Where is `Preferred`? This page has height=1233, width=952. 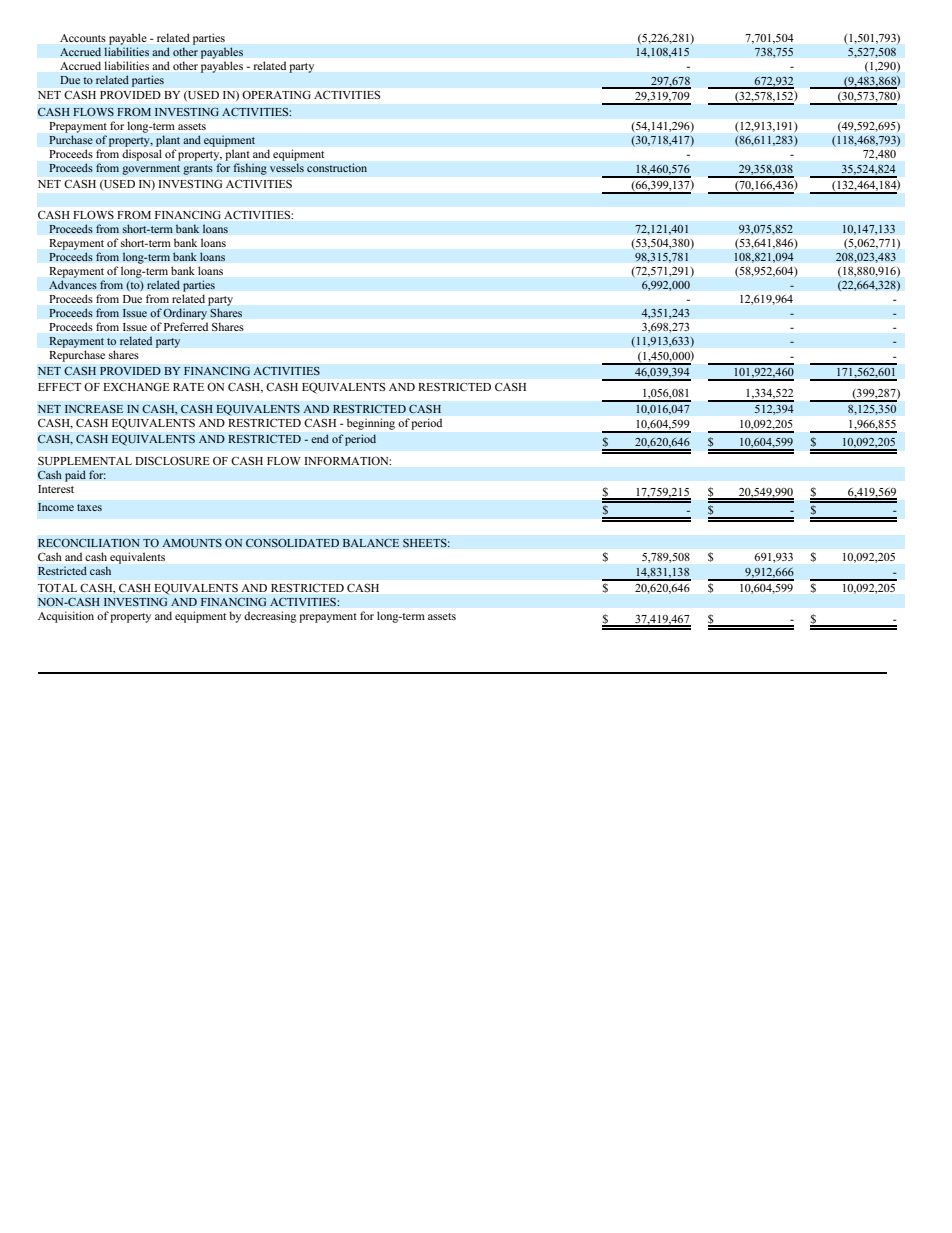
Preferred is located at coordinates (186, 326).
